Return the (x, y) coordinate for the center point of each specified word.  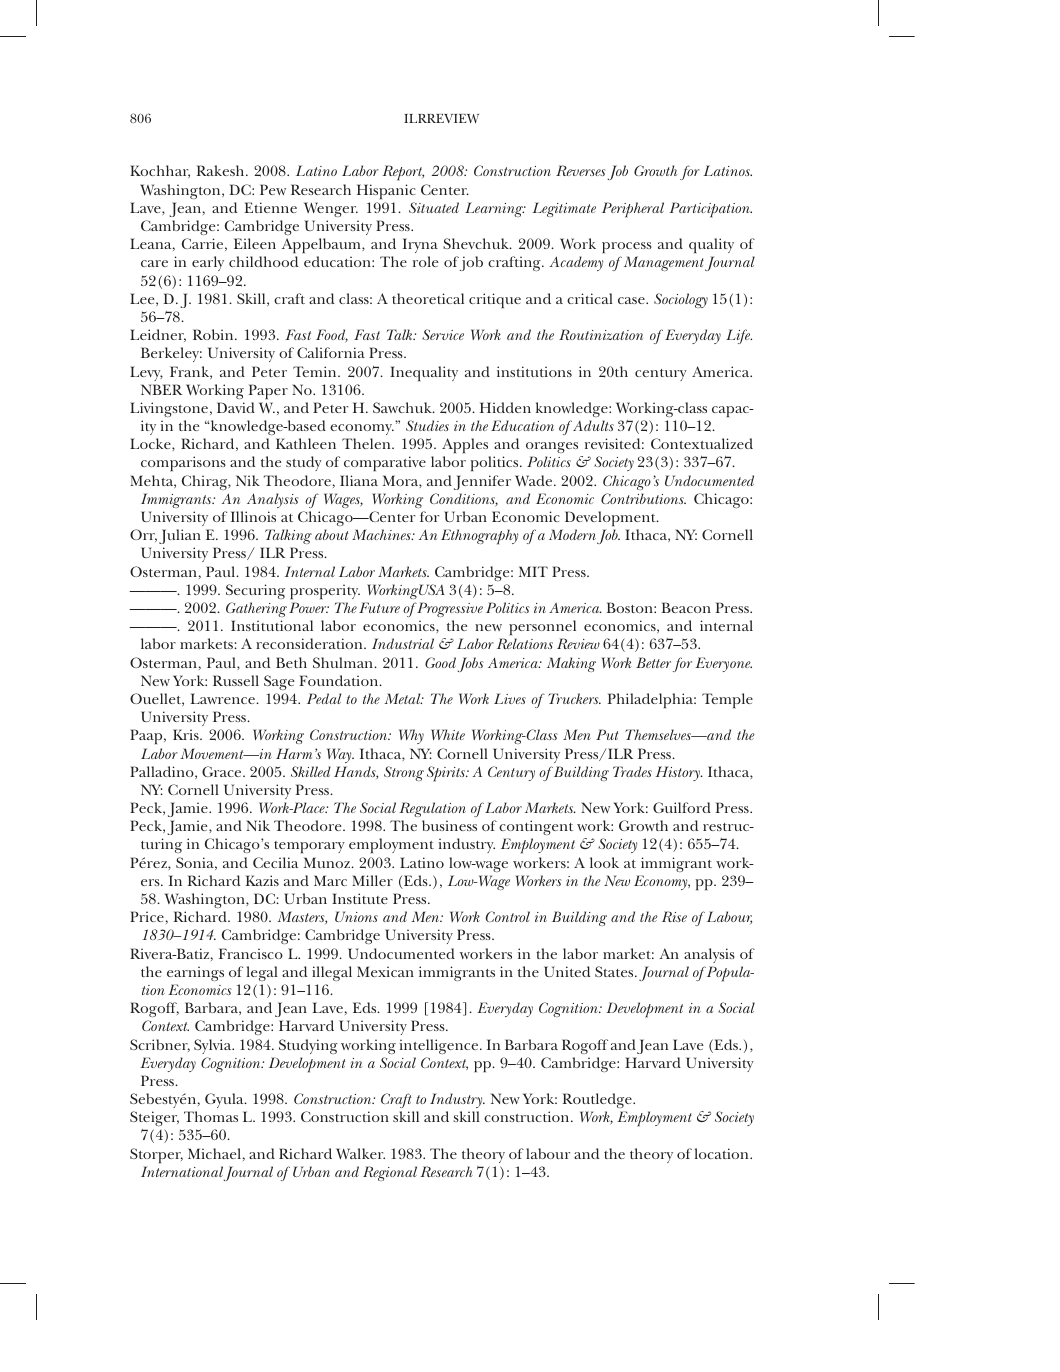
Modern (572, 534)
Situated (434, 207)
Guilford (682, 807)
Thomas (211, 1116)
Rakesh (222, 170)
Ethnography (479, 537)
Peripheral (633, 210)
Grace (223, 771)
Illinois (253, 516)
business (449, 825)
